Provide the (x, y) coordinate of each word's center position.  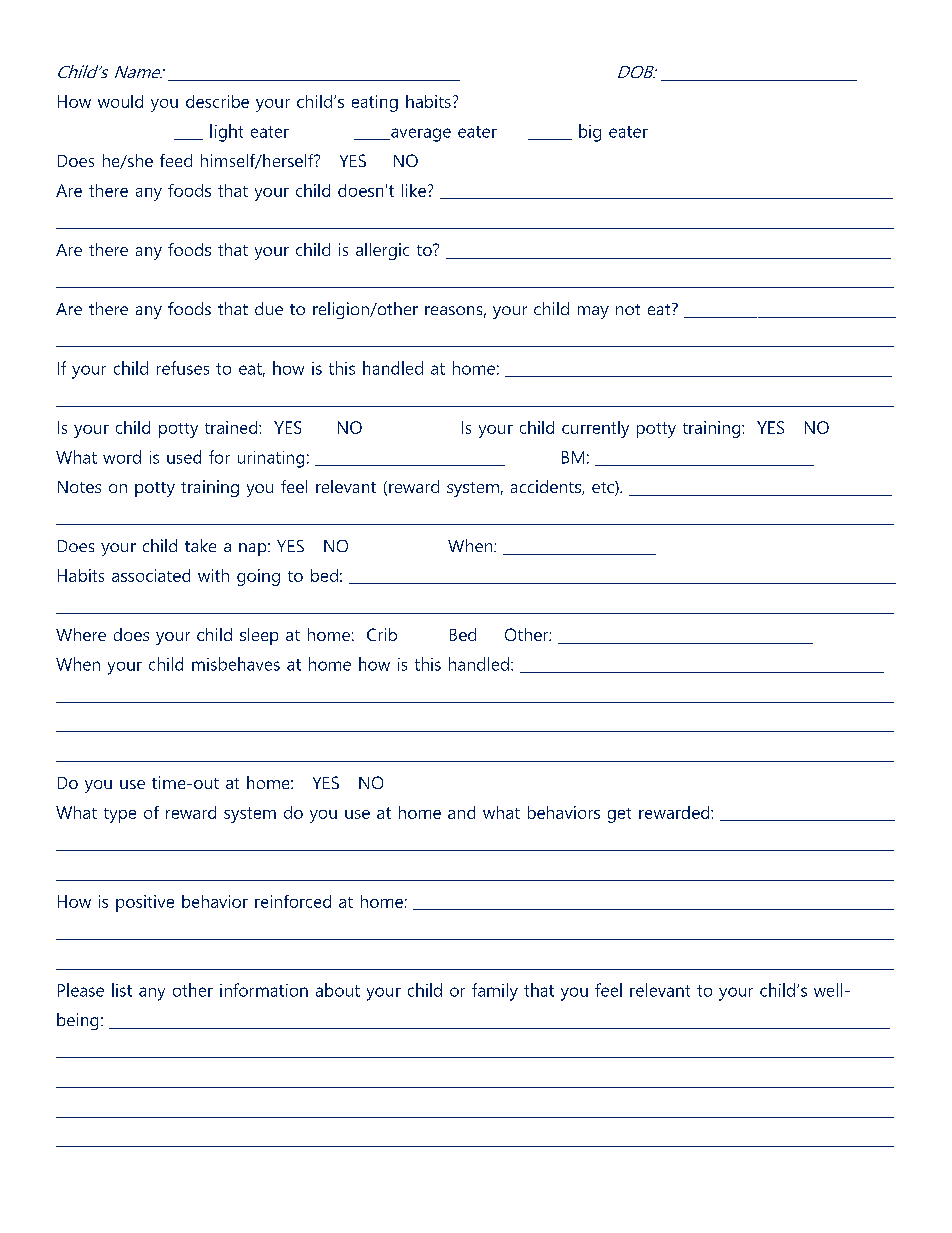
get (619, 815)
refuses (183, 368)
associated (151, 575)
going (258, 577)
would (120, 101)
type (120, 815)
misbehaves (236, 664)
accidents (547, 487)
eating (375, 103)
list (122, 990)
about (338, 990)
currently (595, 429)
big (590, 133)
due (269, 308)
